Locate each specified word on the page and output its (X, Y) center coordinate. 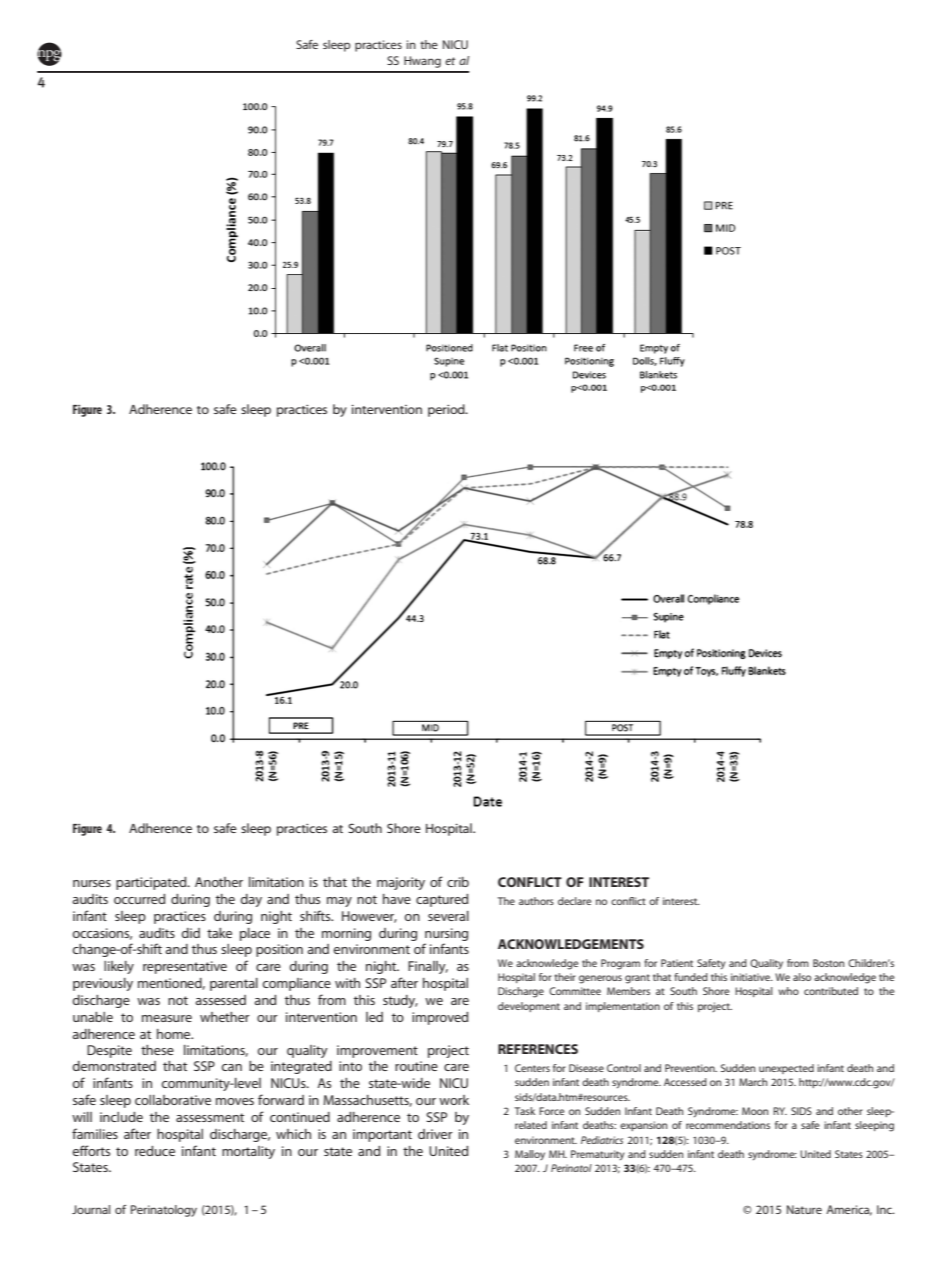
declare (575, 901)
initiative (751, 977)
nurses (92, 883)
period (447, 410)
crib (458, 882)
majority (401, 883)
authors (536, 901)
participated (152, 883)
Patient (677, 963)
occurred (139, 899)
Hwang (422, 62)
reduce (155, 1151)
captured (442, 900)
